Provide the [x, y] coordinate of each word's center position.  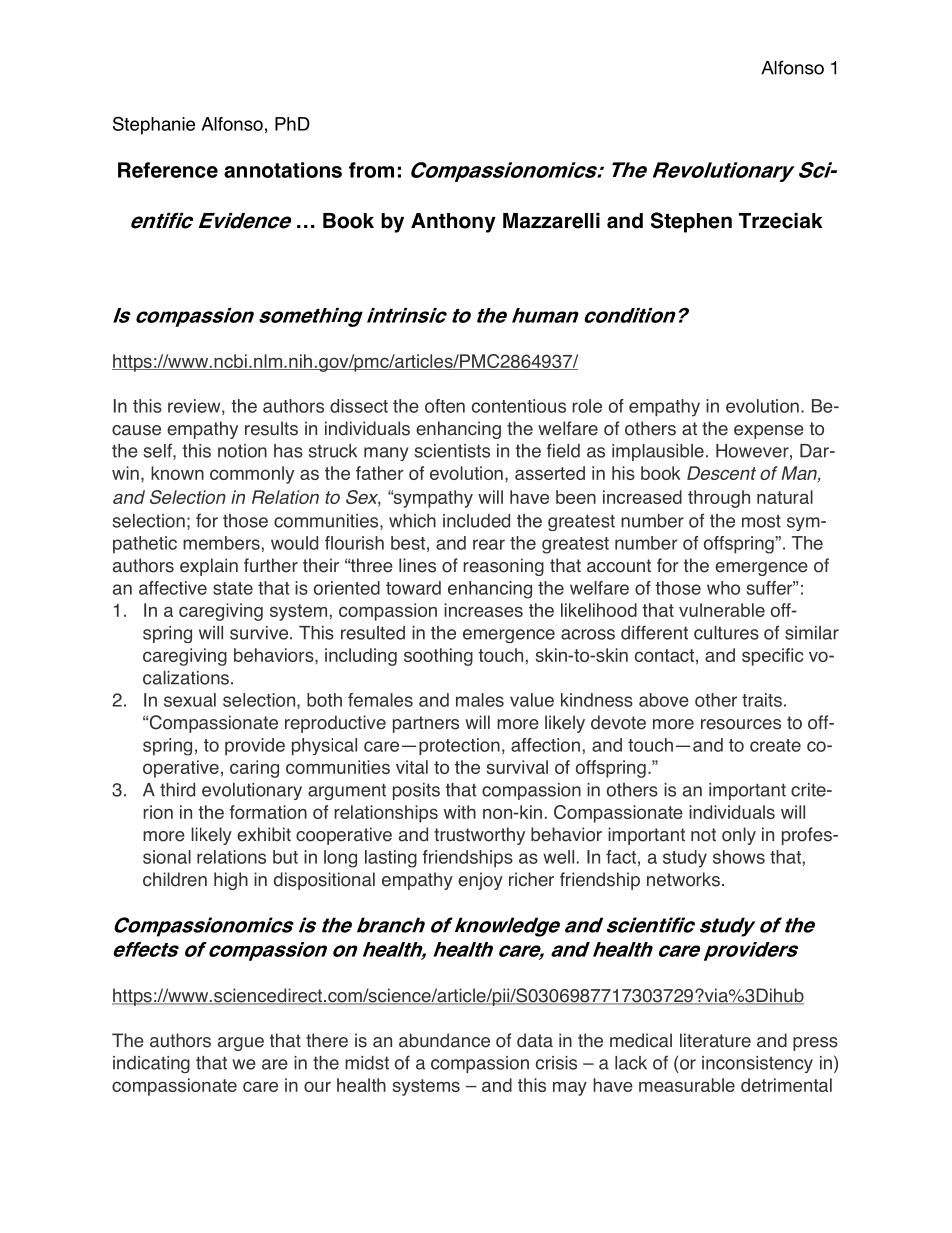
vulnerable [722, 610]
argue [241, 1044]
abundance [444, 1040]
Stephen [691, 222]
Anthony [453, 223]
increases [483, 610]
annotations [283, 170]
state [233, 588]
